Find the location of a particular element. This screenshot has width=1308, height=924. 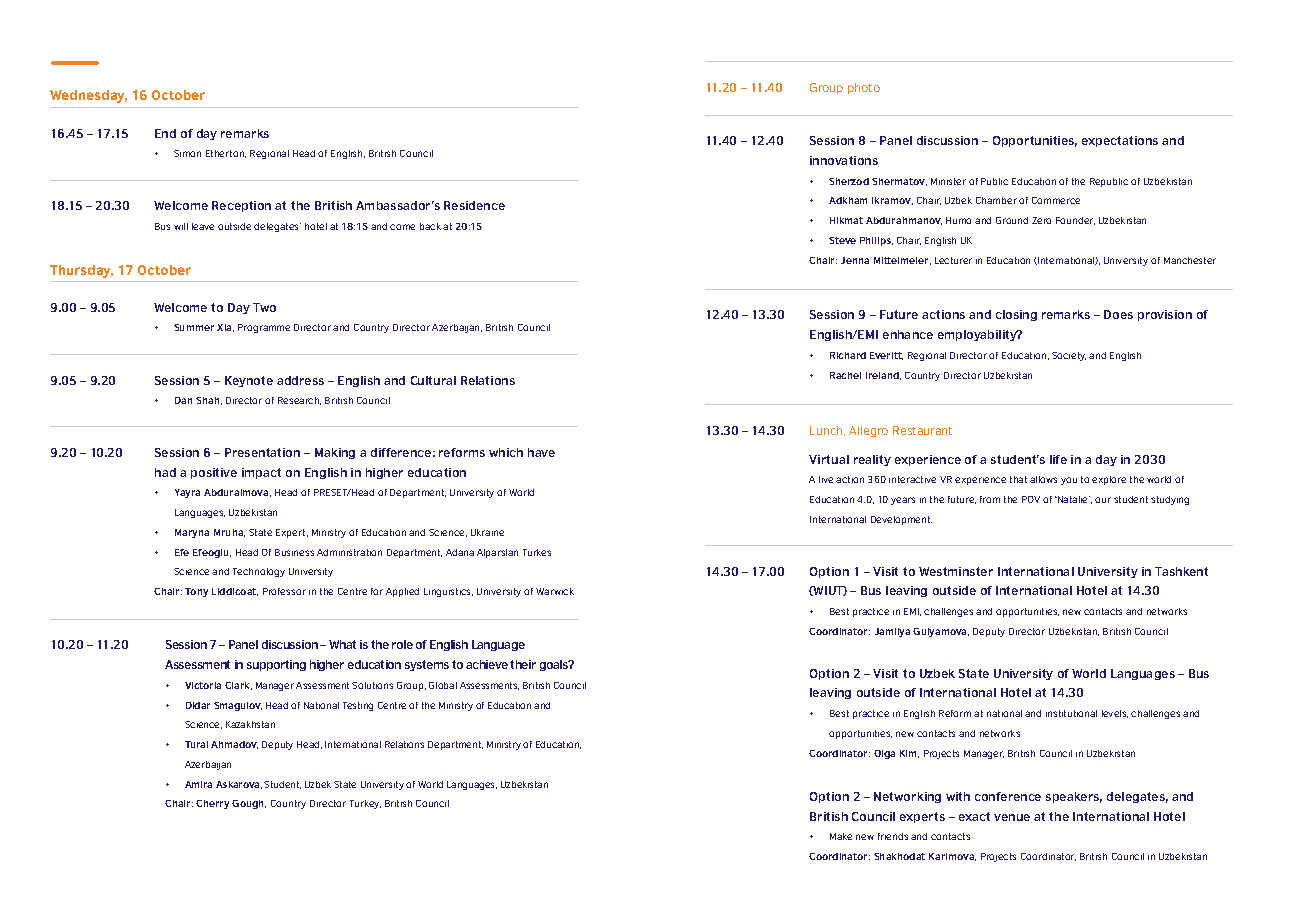

Gough is located at coordinates (249, 804).
